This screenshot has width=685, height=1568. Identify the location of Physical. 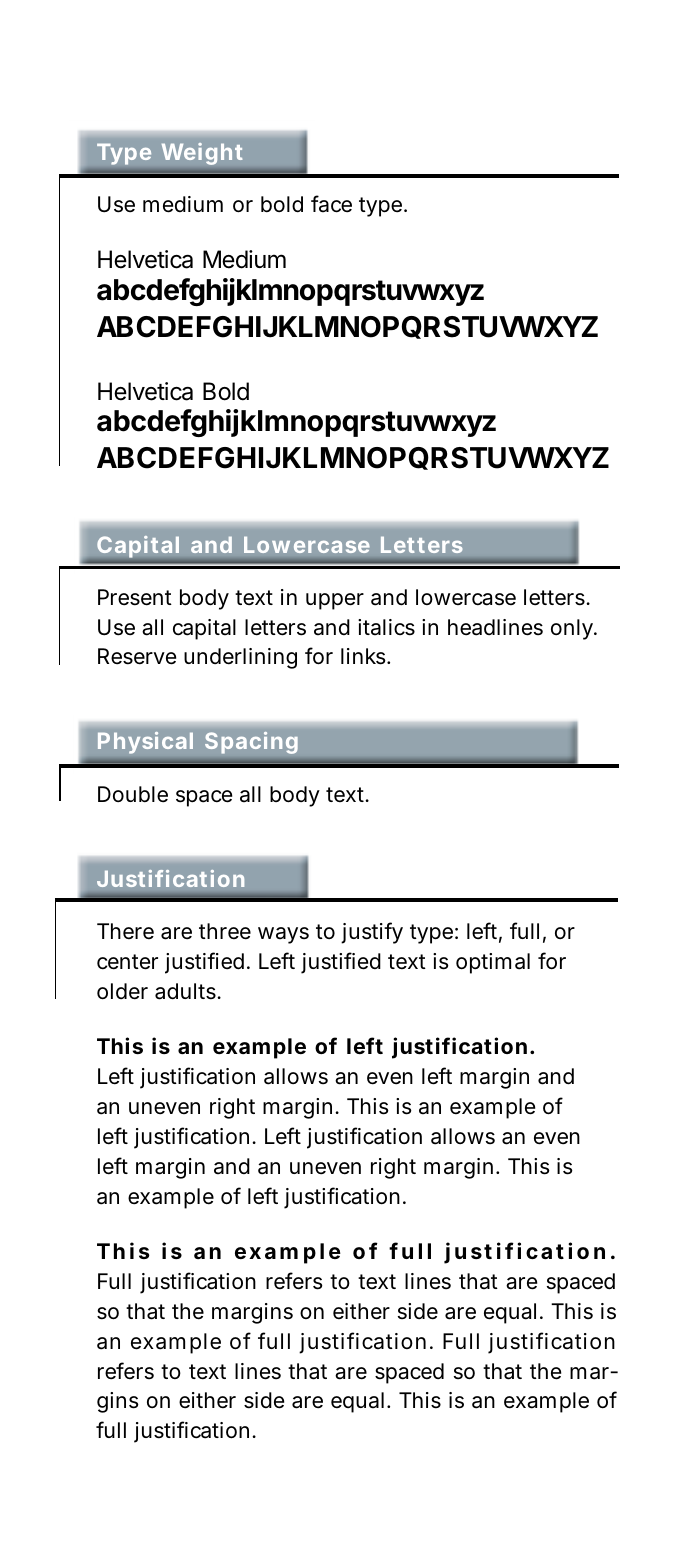
(145, 742).
